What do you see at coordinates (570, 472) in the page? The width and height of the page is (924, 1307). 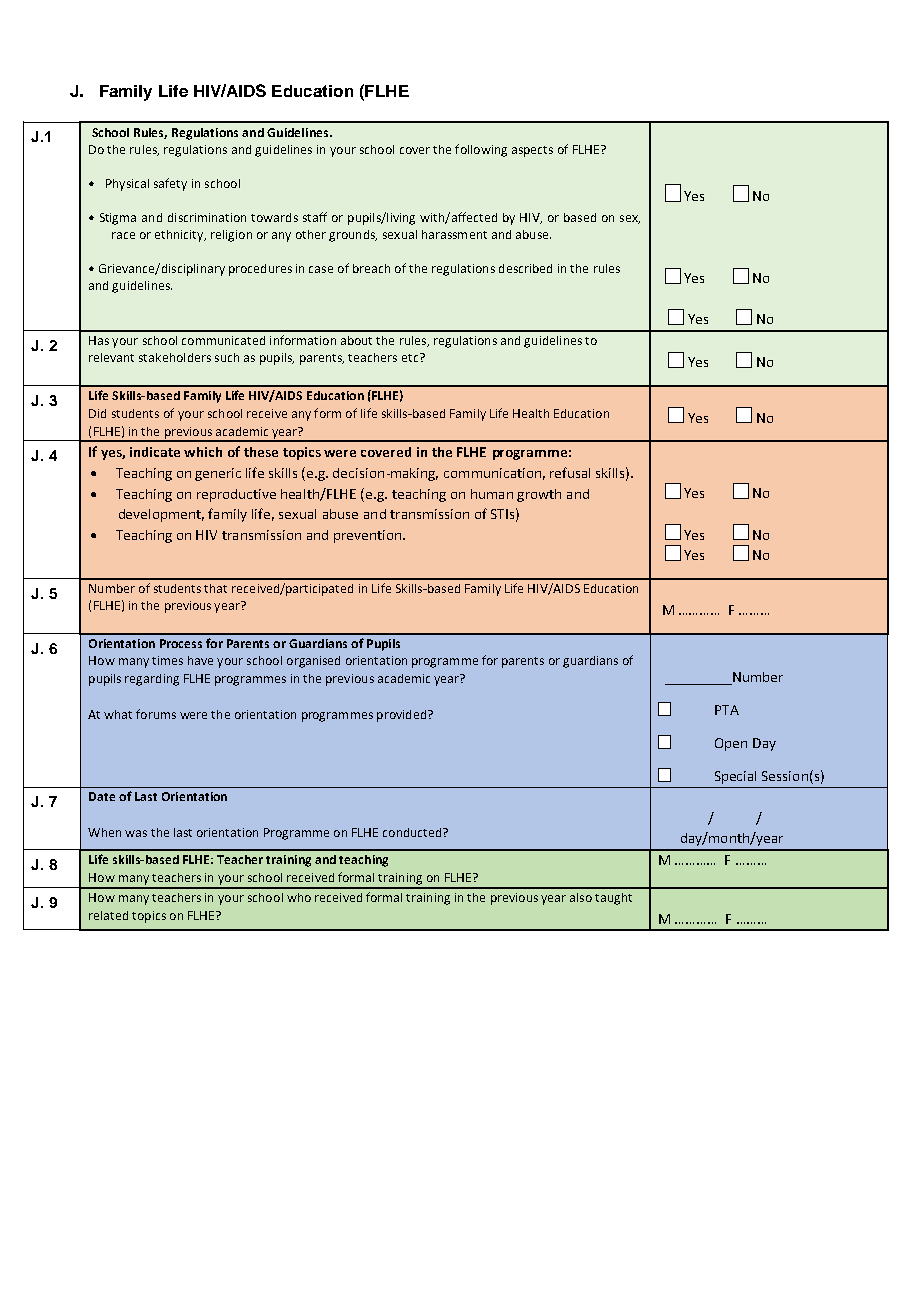 I see `refusal` at bounding box center [570, 472].
